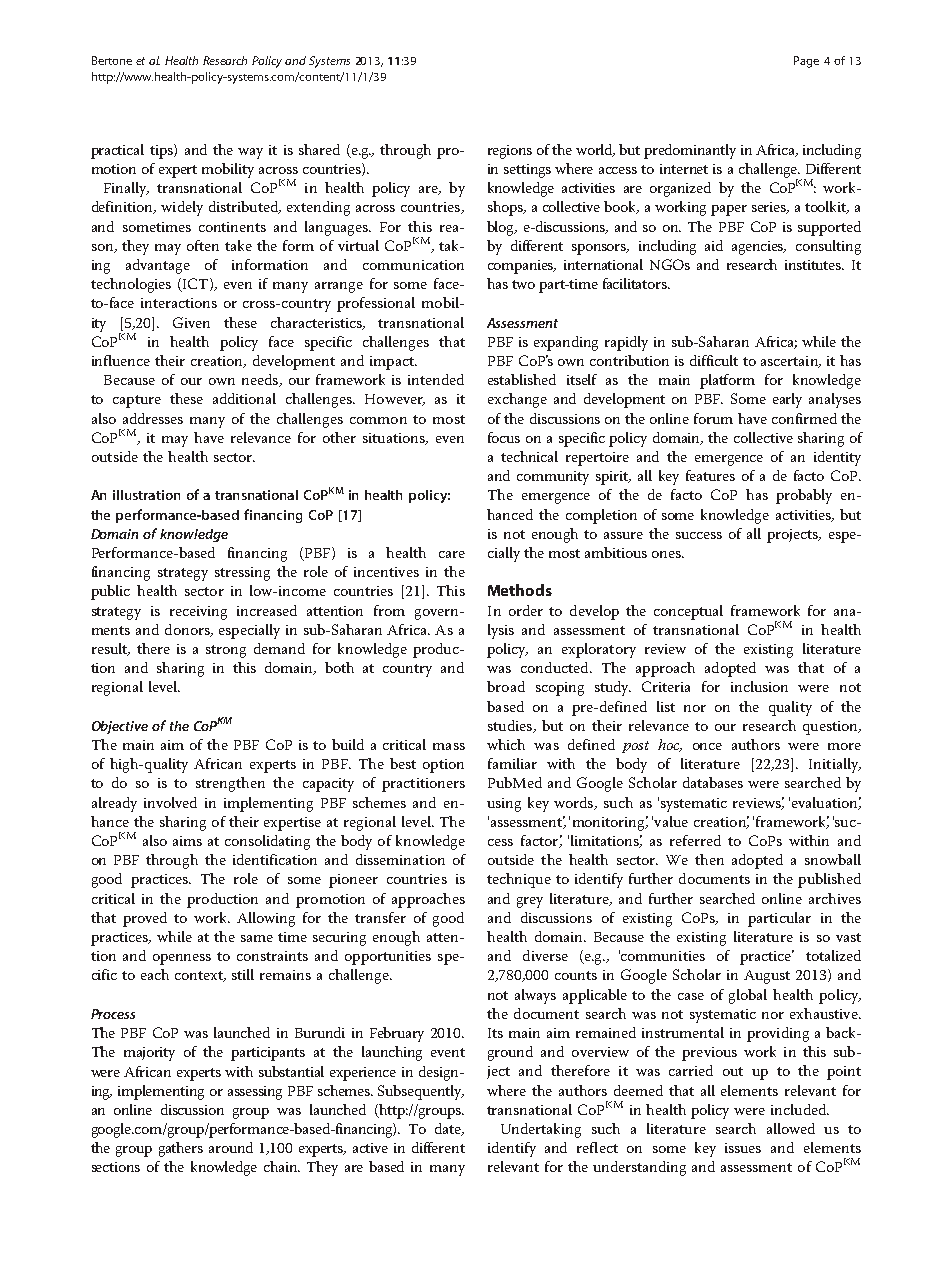  I want to click on agencies, so click(759, 248).
